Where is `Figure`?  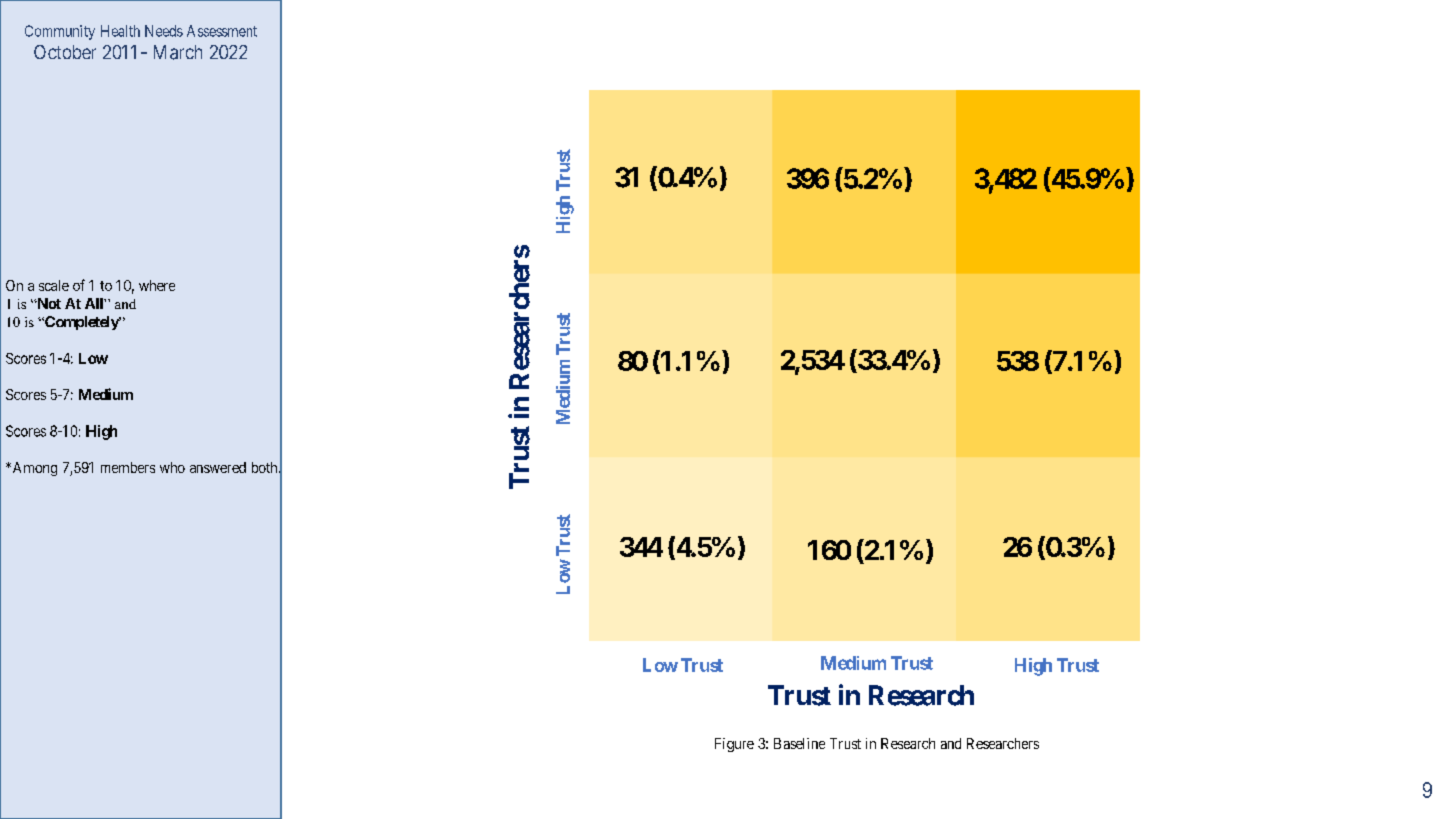 Figure is located at coordinates (734, 745).
